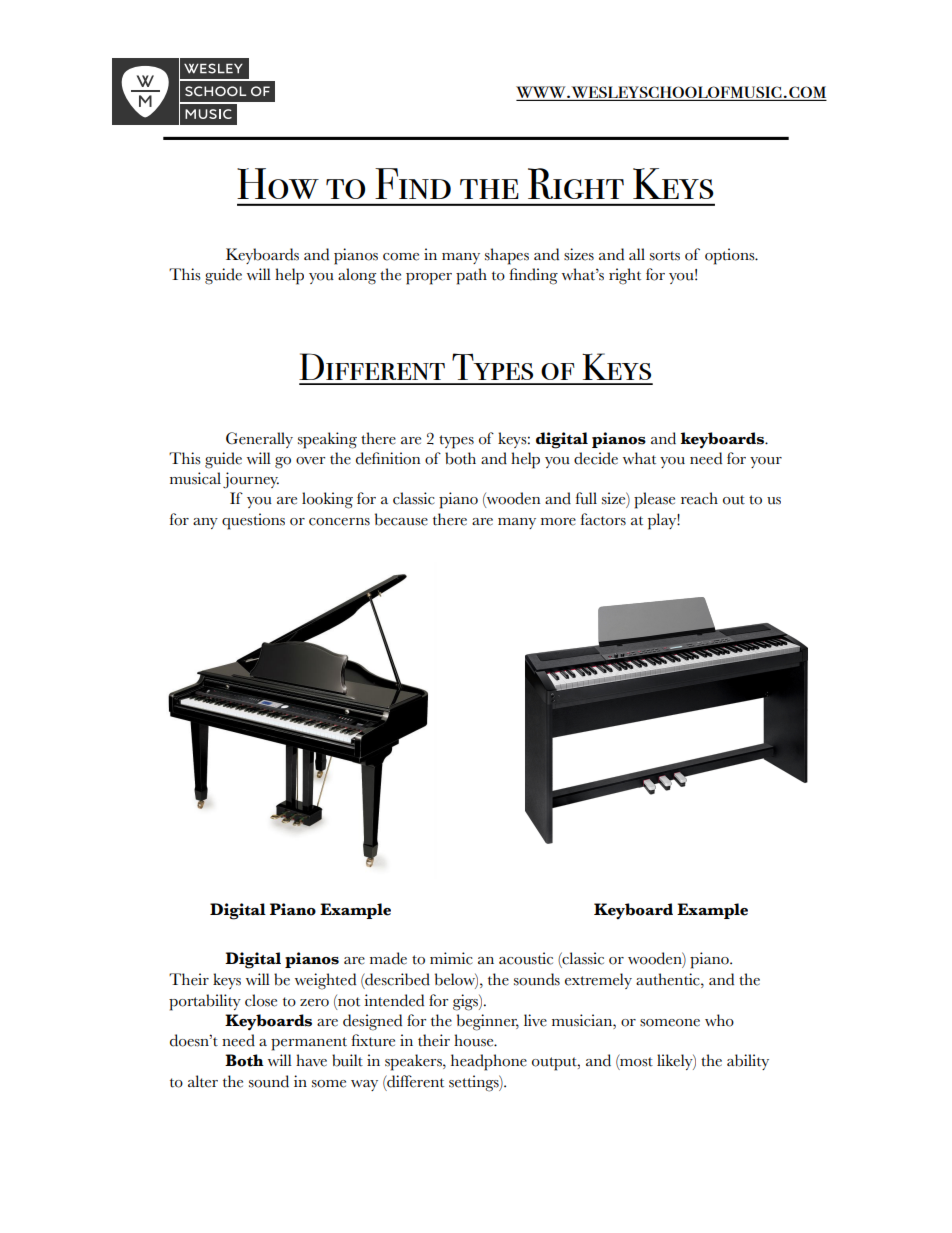 Image resolution: width=952 pixels, height=1233 pixels. Describe the element at coordinates (278, 183) in the screenshot. I see `How` at that location.
